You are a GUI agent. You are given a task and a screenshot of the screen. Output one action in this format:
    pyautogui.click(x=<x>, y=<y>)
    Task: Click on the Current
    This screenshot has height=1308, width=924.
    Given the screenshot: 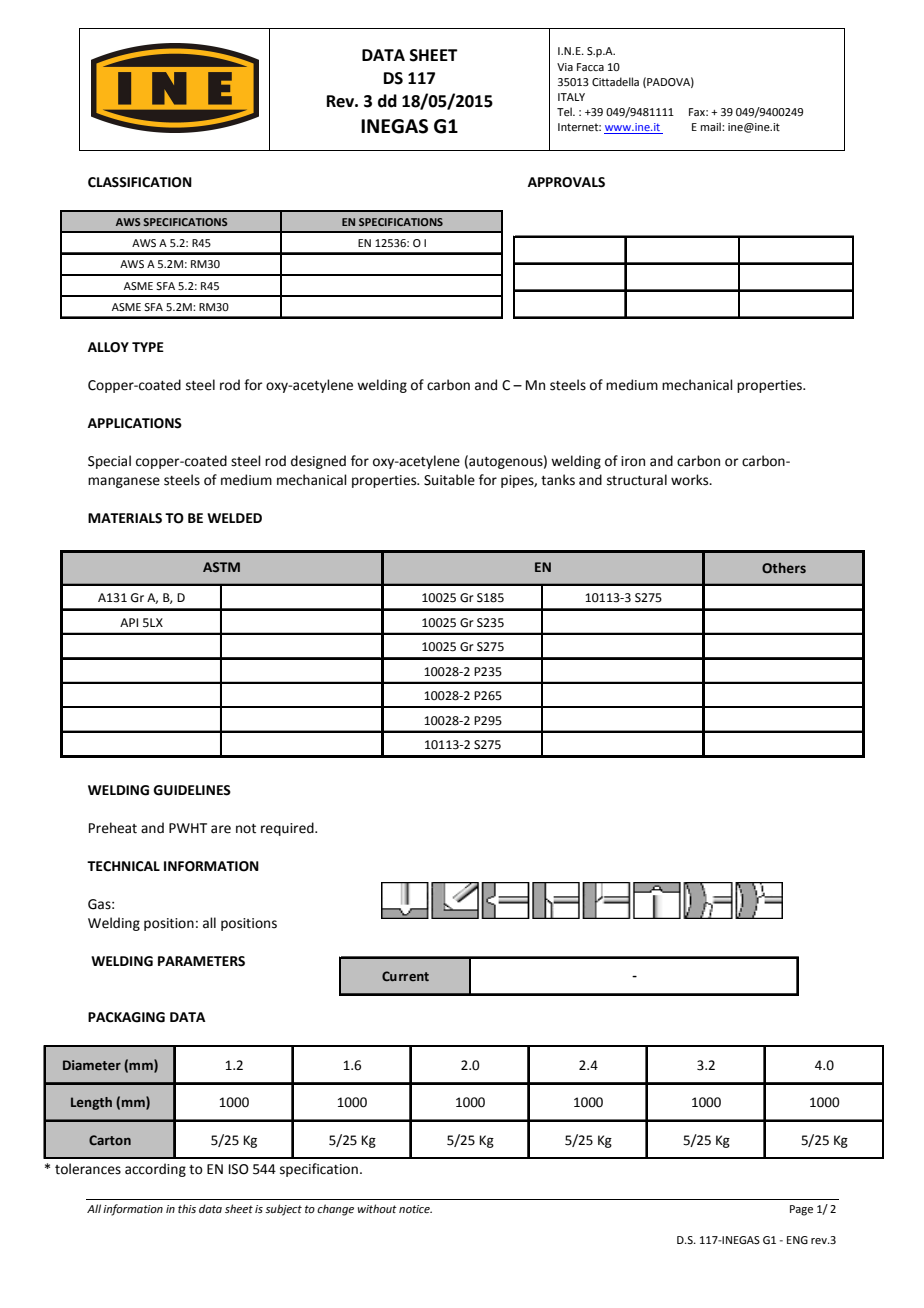 What is the action you would take?
    pyautogui.click(x=405, y=976)
